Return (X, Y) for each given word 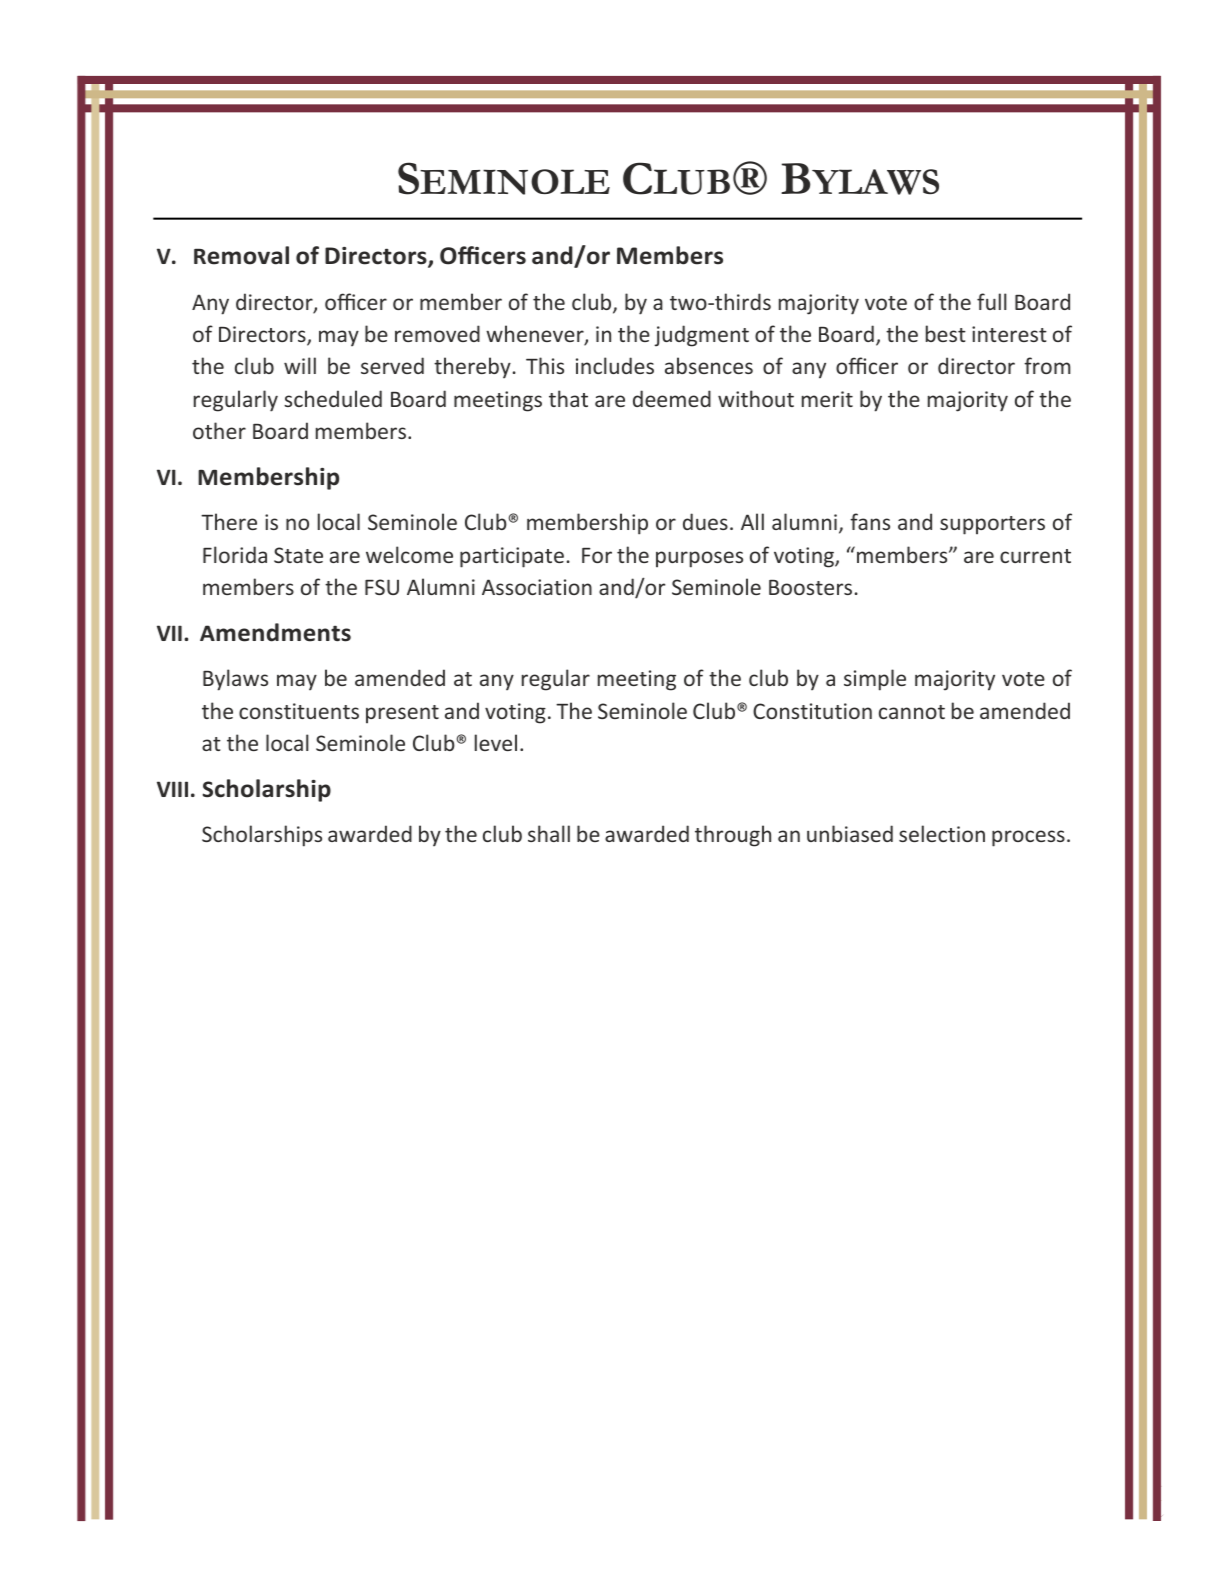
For (597, 555)
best (946, 333)
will (300, 365)
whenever (536, 335)
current (1035, 556)
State (298, 555)
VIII (172, 789)
